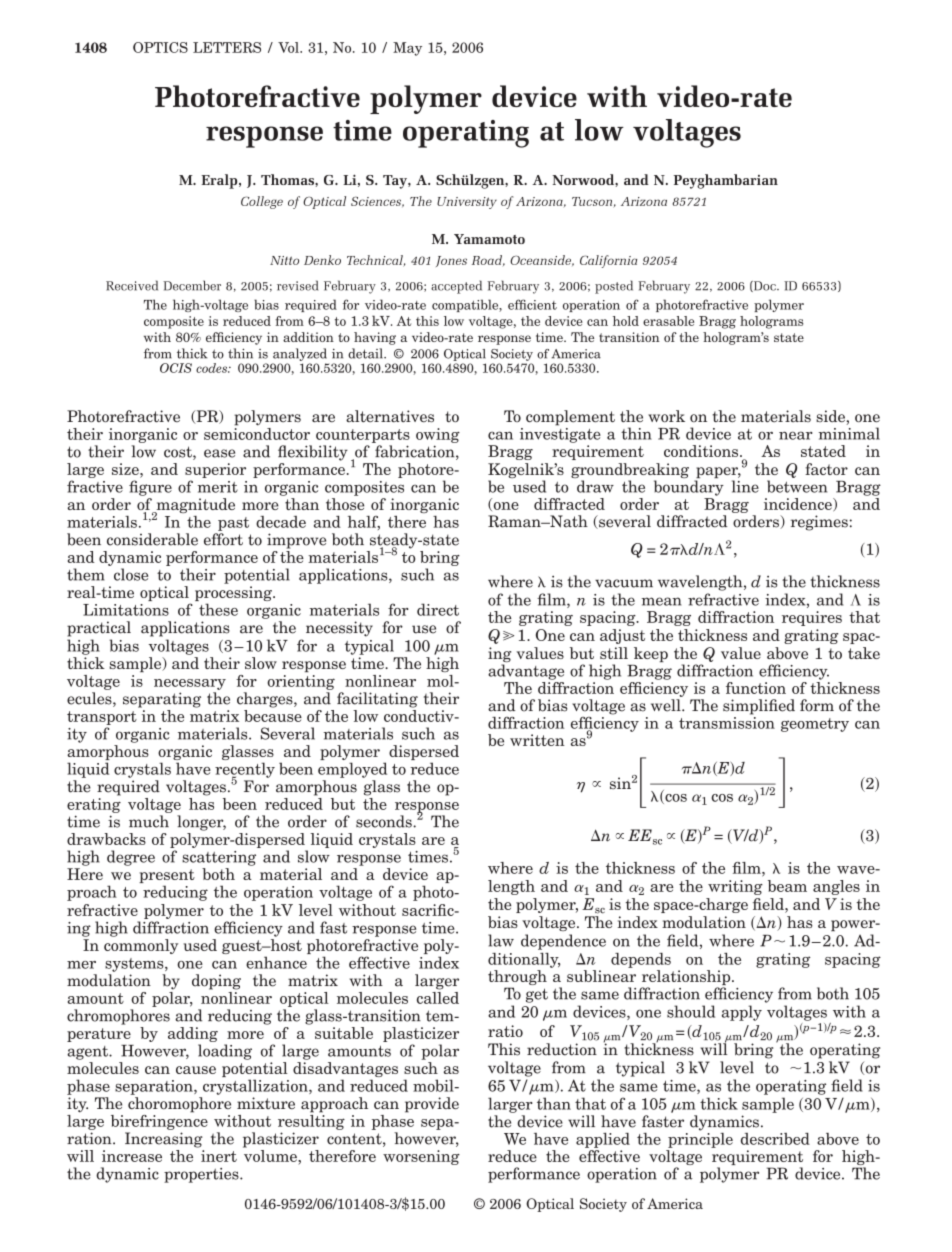  What do you see at coordinates (775, 1139) in the image?
I see `described` at bounding box center [775, 1139].
